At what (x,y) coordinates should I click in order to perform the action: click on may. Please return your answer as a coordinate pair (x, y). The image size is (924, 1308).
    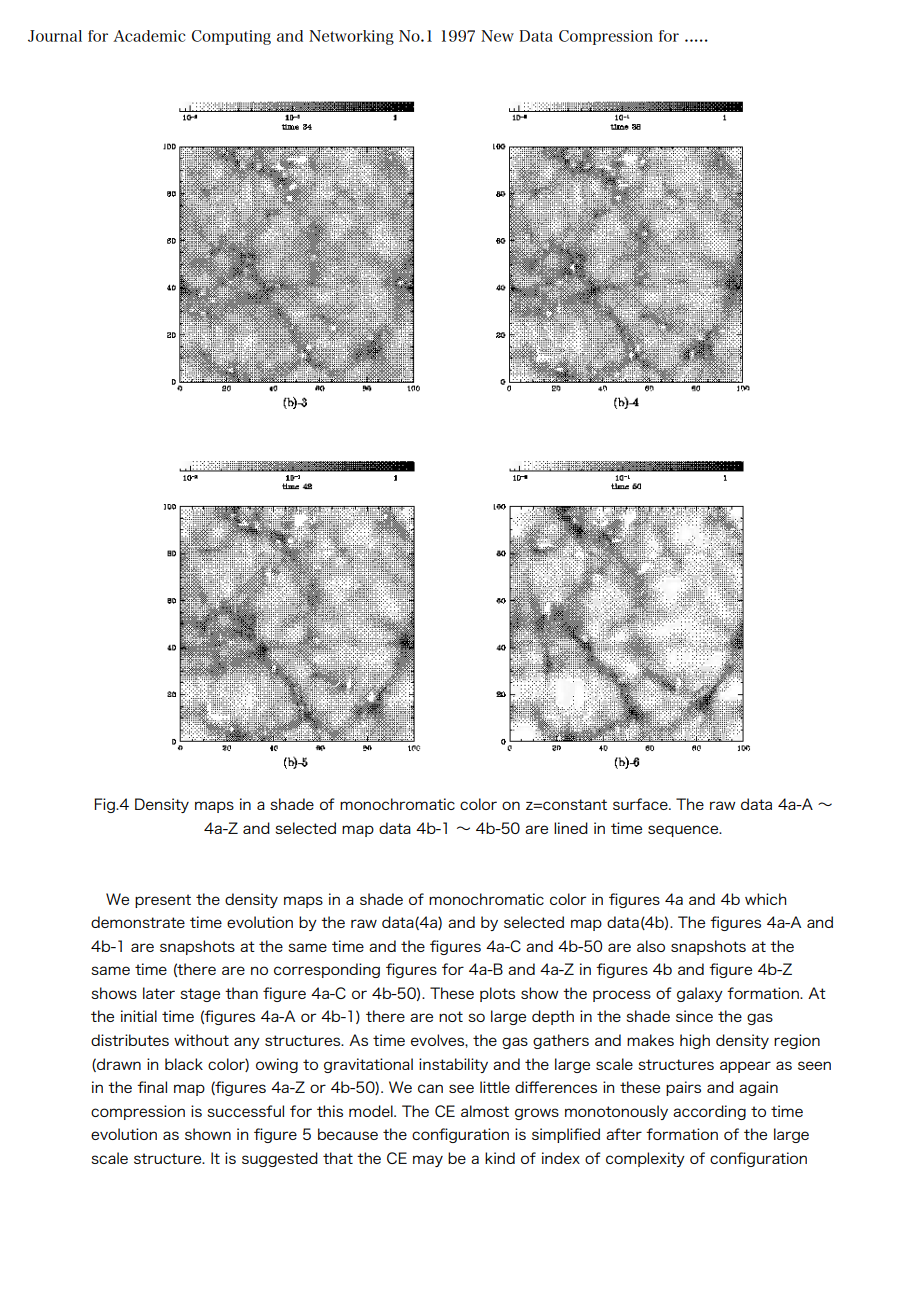
    Looking at the image, I should click on (428, 1161).
